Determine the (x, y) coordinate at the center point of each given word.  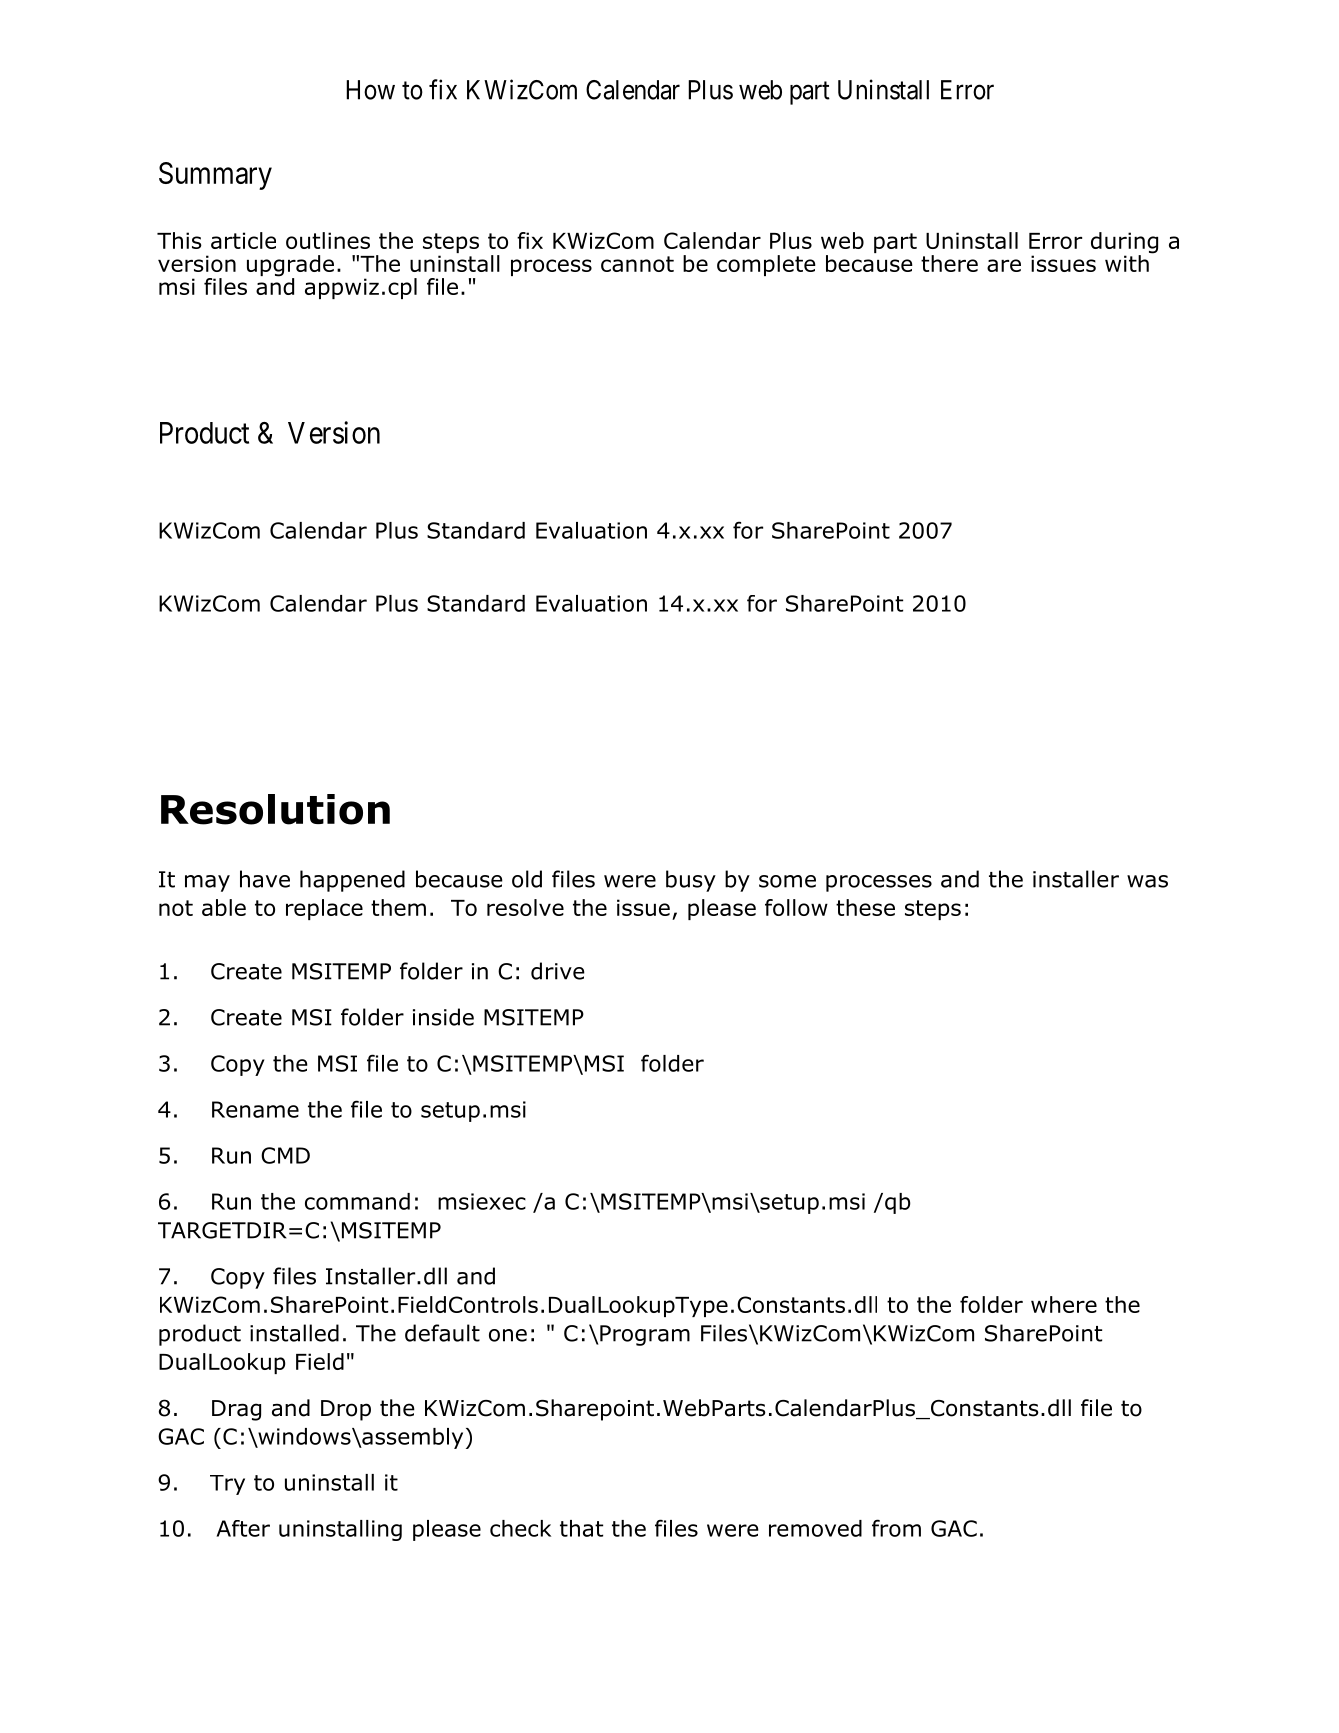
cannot (637, 264)
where (1064, 1304)
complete (766, 265)
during (1124, 244)
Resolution (275, 809)
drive (558, 971)
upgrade (290, 267)
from (896, 1528)
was (1147, 881)
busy (691, 881)
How (370, 90)
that (581, 1528)
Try (227, 1485)
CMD (285, 1155)
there (949, 263)
